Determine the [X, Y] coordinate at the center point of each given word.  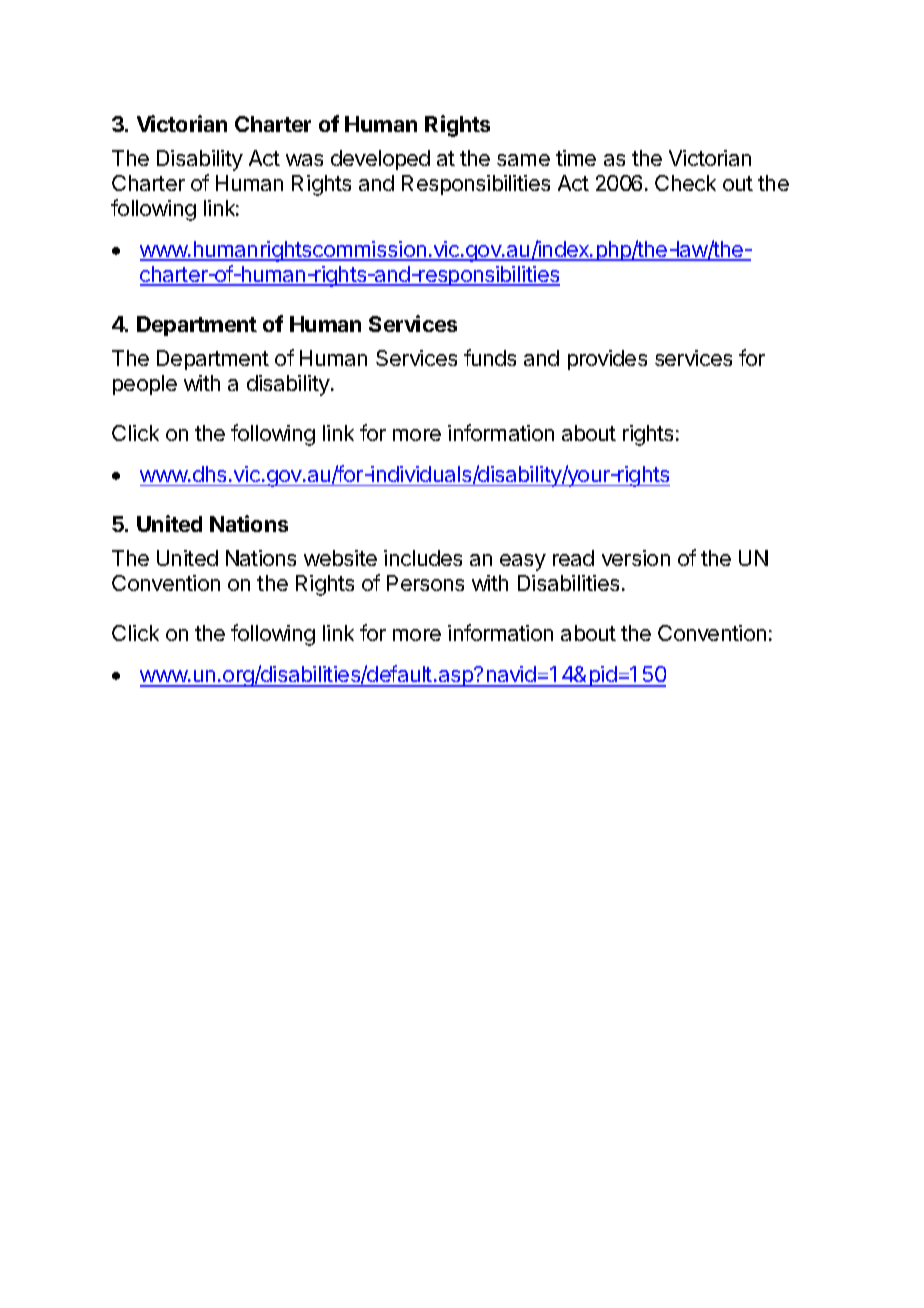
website [340, 558]
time [576, 158]
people [145, 385]
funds [490, 357]
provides [607, 360]
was [304, 160]
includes [423, 558]
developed [380, 160]
